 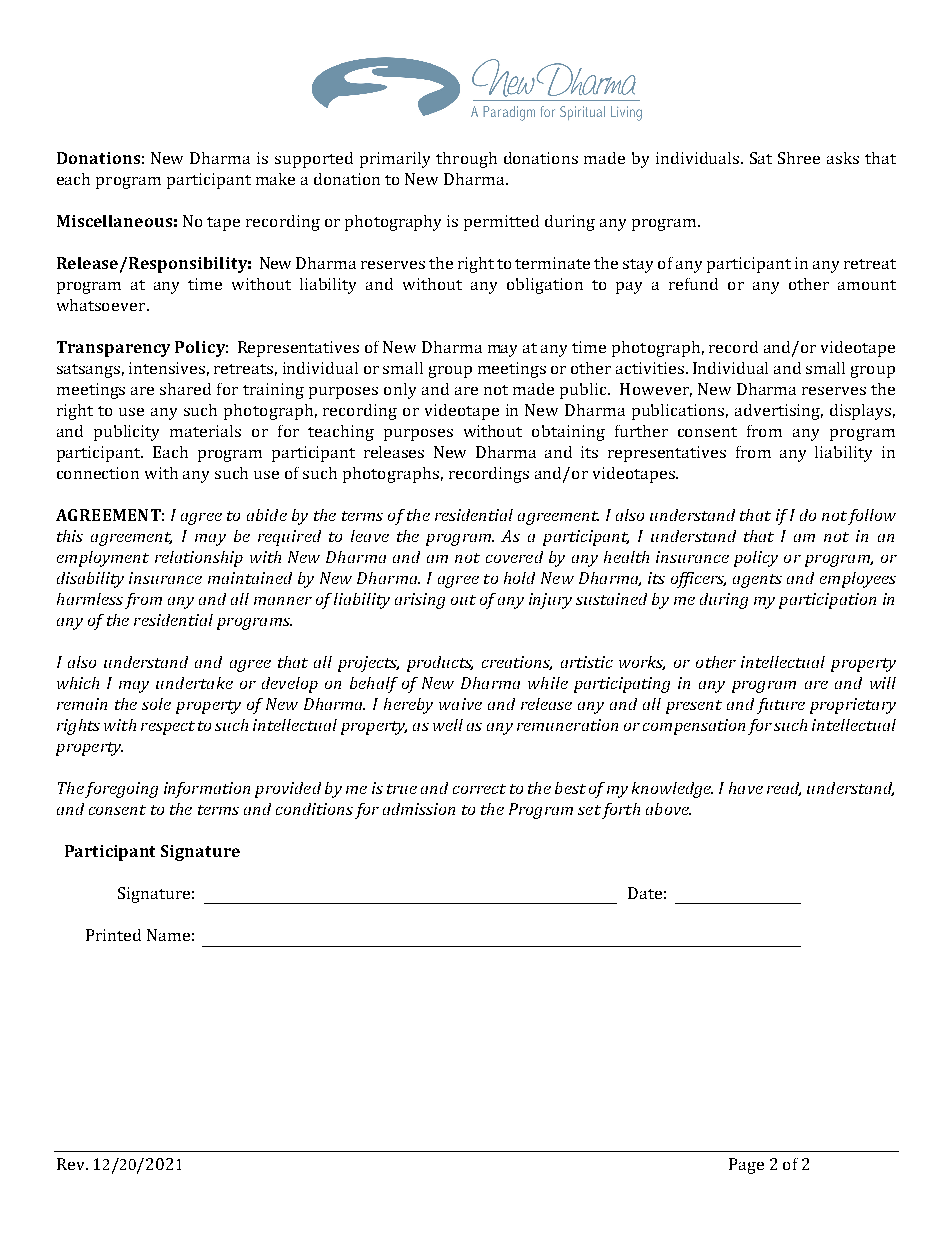 I want to click on read, so click(x=784, y=789).
